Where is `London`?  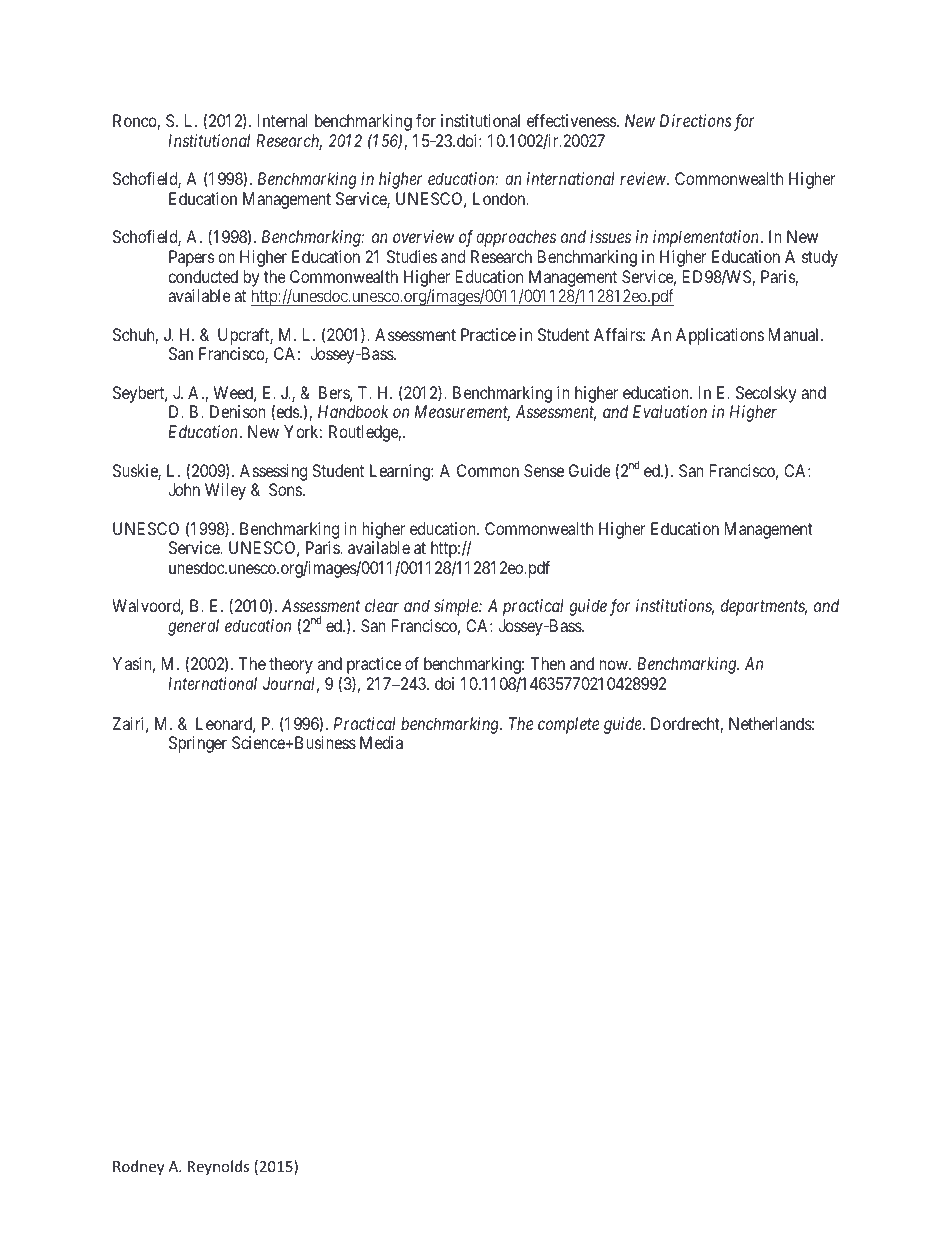 London is located at coordinates (500, 198).
